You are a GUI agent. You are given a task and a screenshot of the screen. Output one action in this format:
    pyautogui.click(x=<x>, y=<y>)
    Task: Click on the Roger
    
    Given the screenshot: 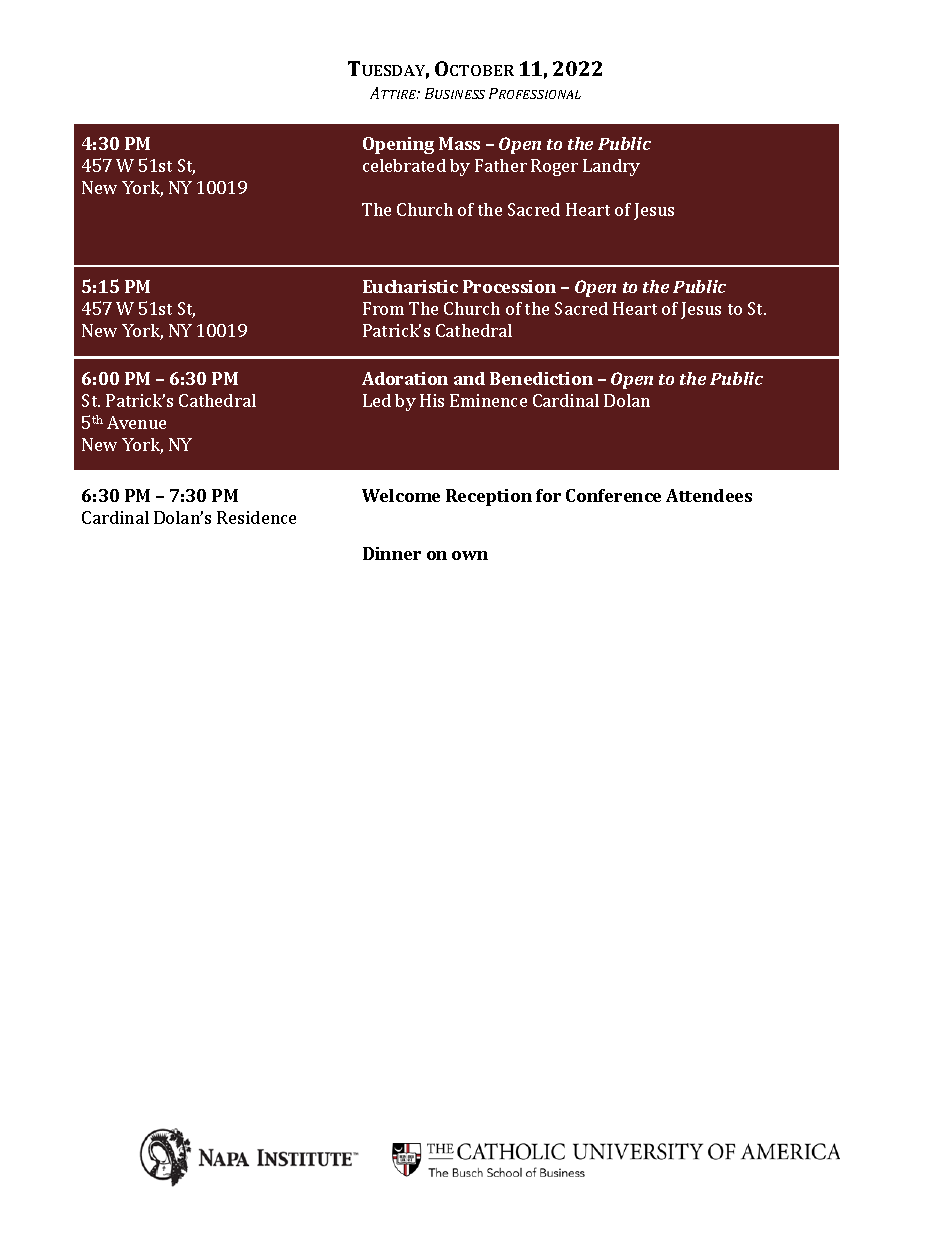 What is the action you would take?
    pyautogui.click(x=554, y=167)
